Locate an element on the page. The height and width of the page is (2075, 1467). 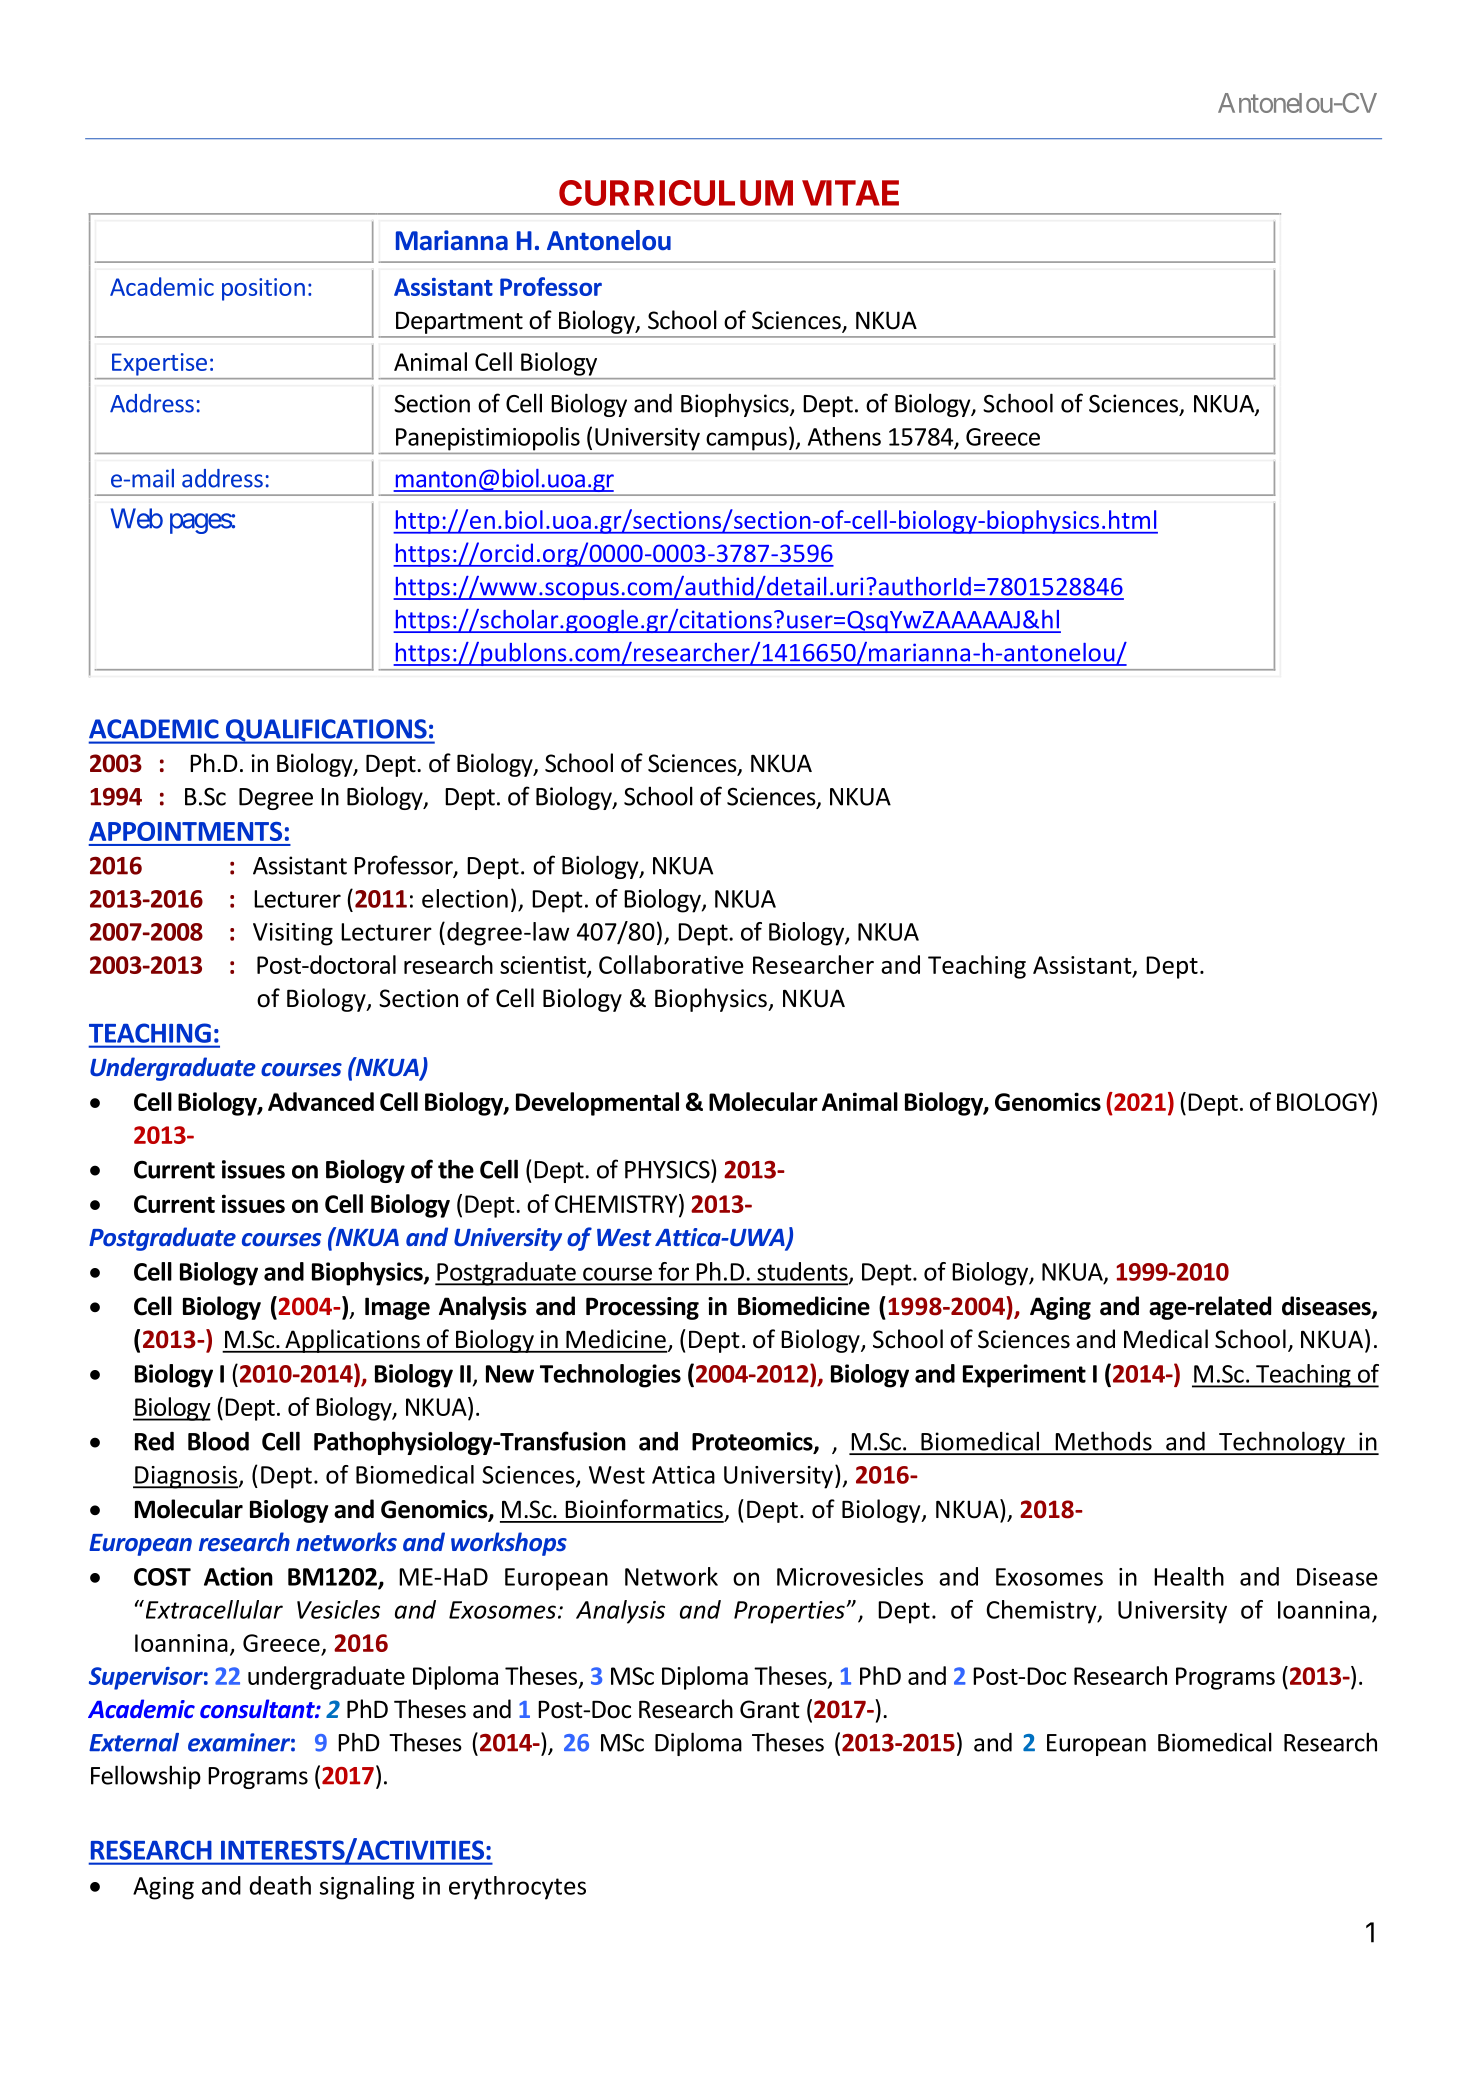
Collaborative is located at coordinates (671, 964).
